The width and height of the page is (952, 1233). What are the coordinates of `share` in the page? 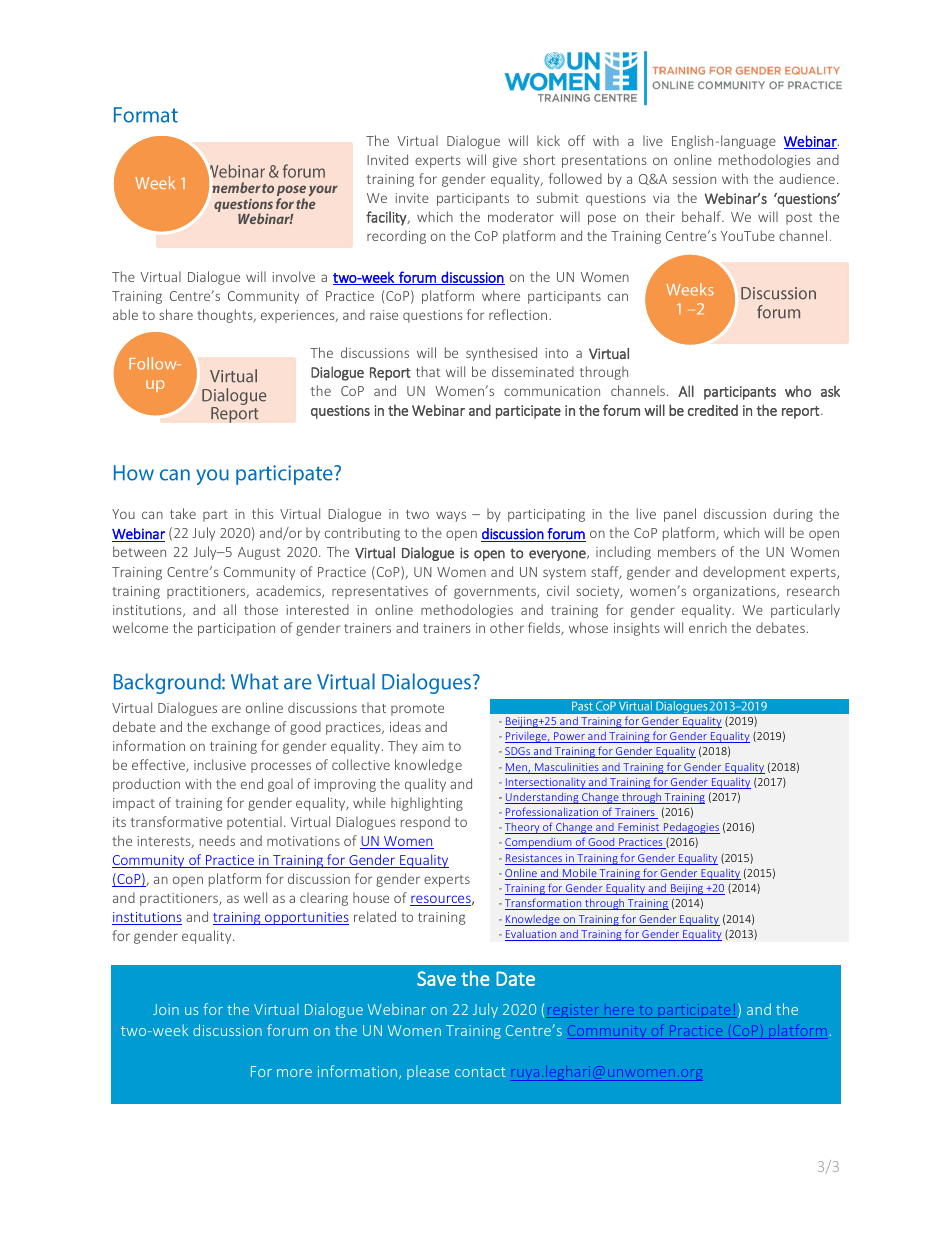 It's located at (176, 314).
